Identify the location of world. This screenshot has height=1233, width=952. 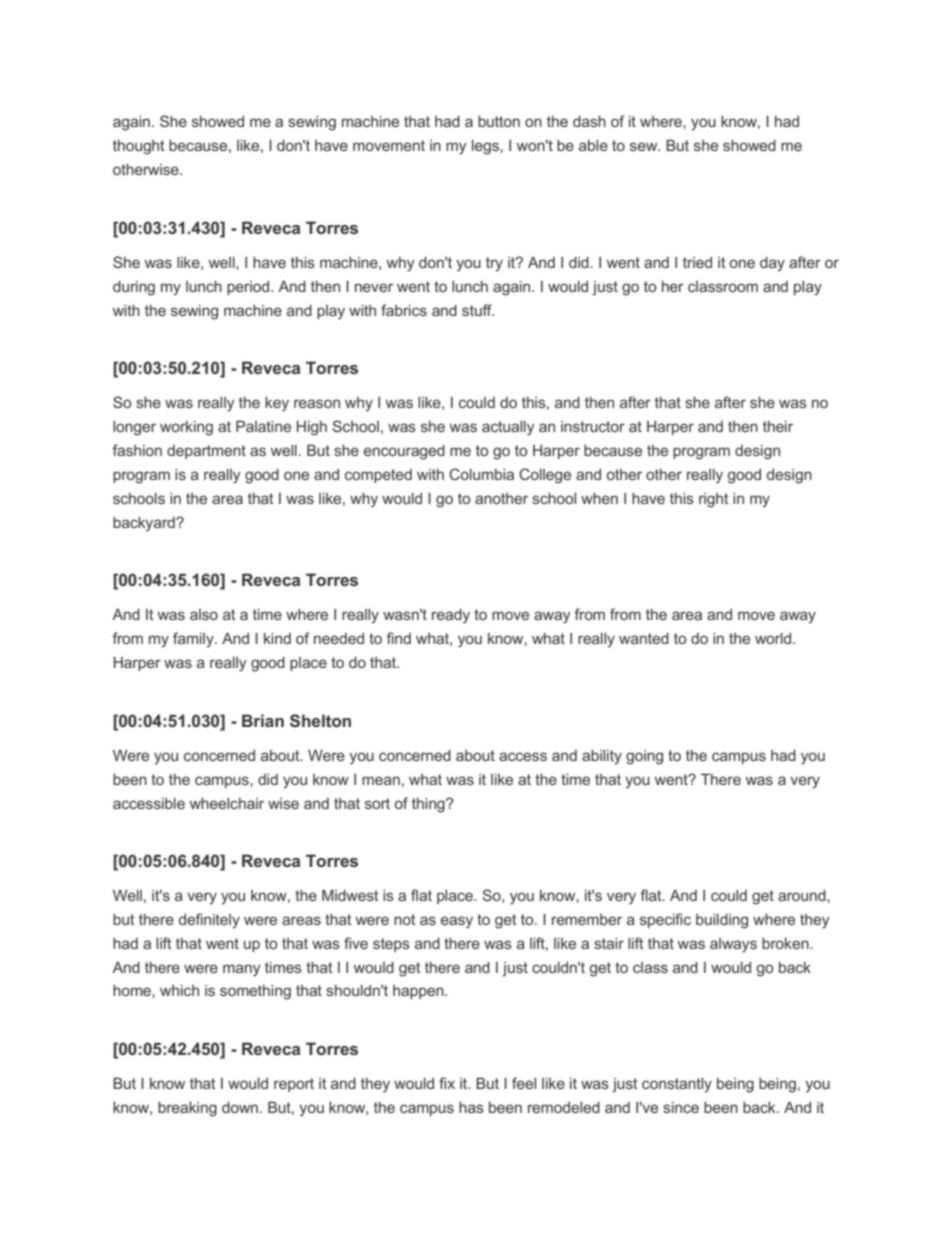
(774, 638).
